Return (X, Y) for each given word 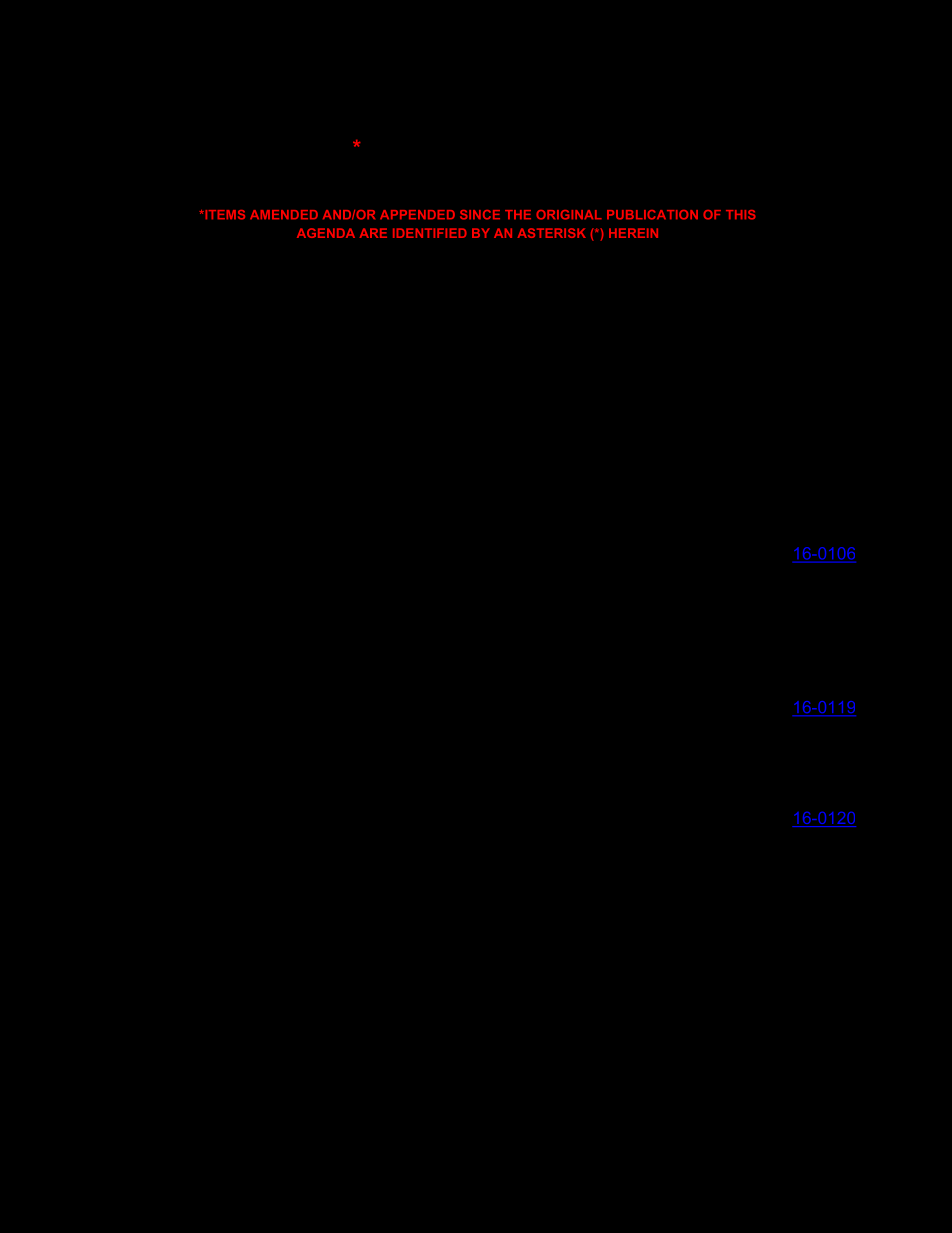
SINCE (480, 215)
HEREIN (633, 233)
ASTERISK (552, 233)
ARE (373, 233)
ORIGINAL (569, 215)
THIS (741, 215)
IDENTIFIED (430, 233)
